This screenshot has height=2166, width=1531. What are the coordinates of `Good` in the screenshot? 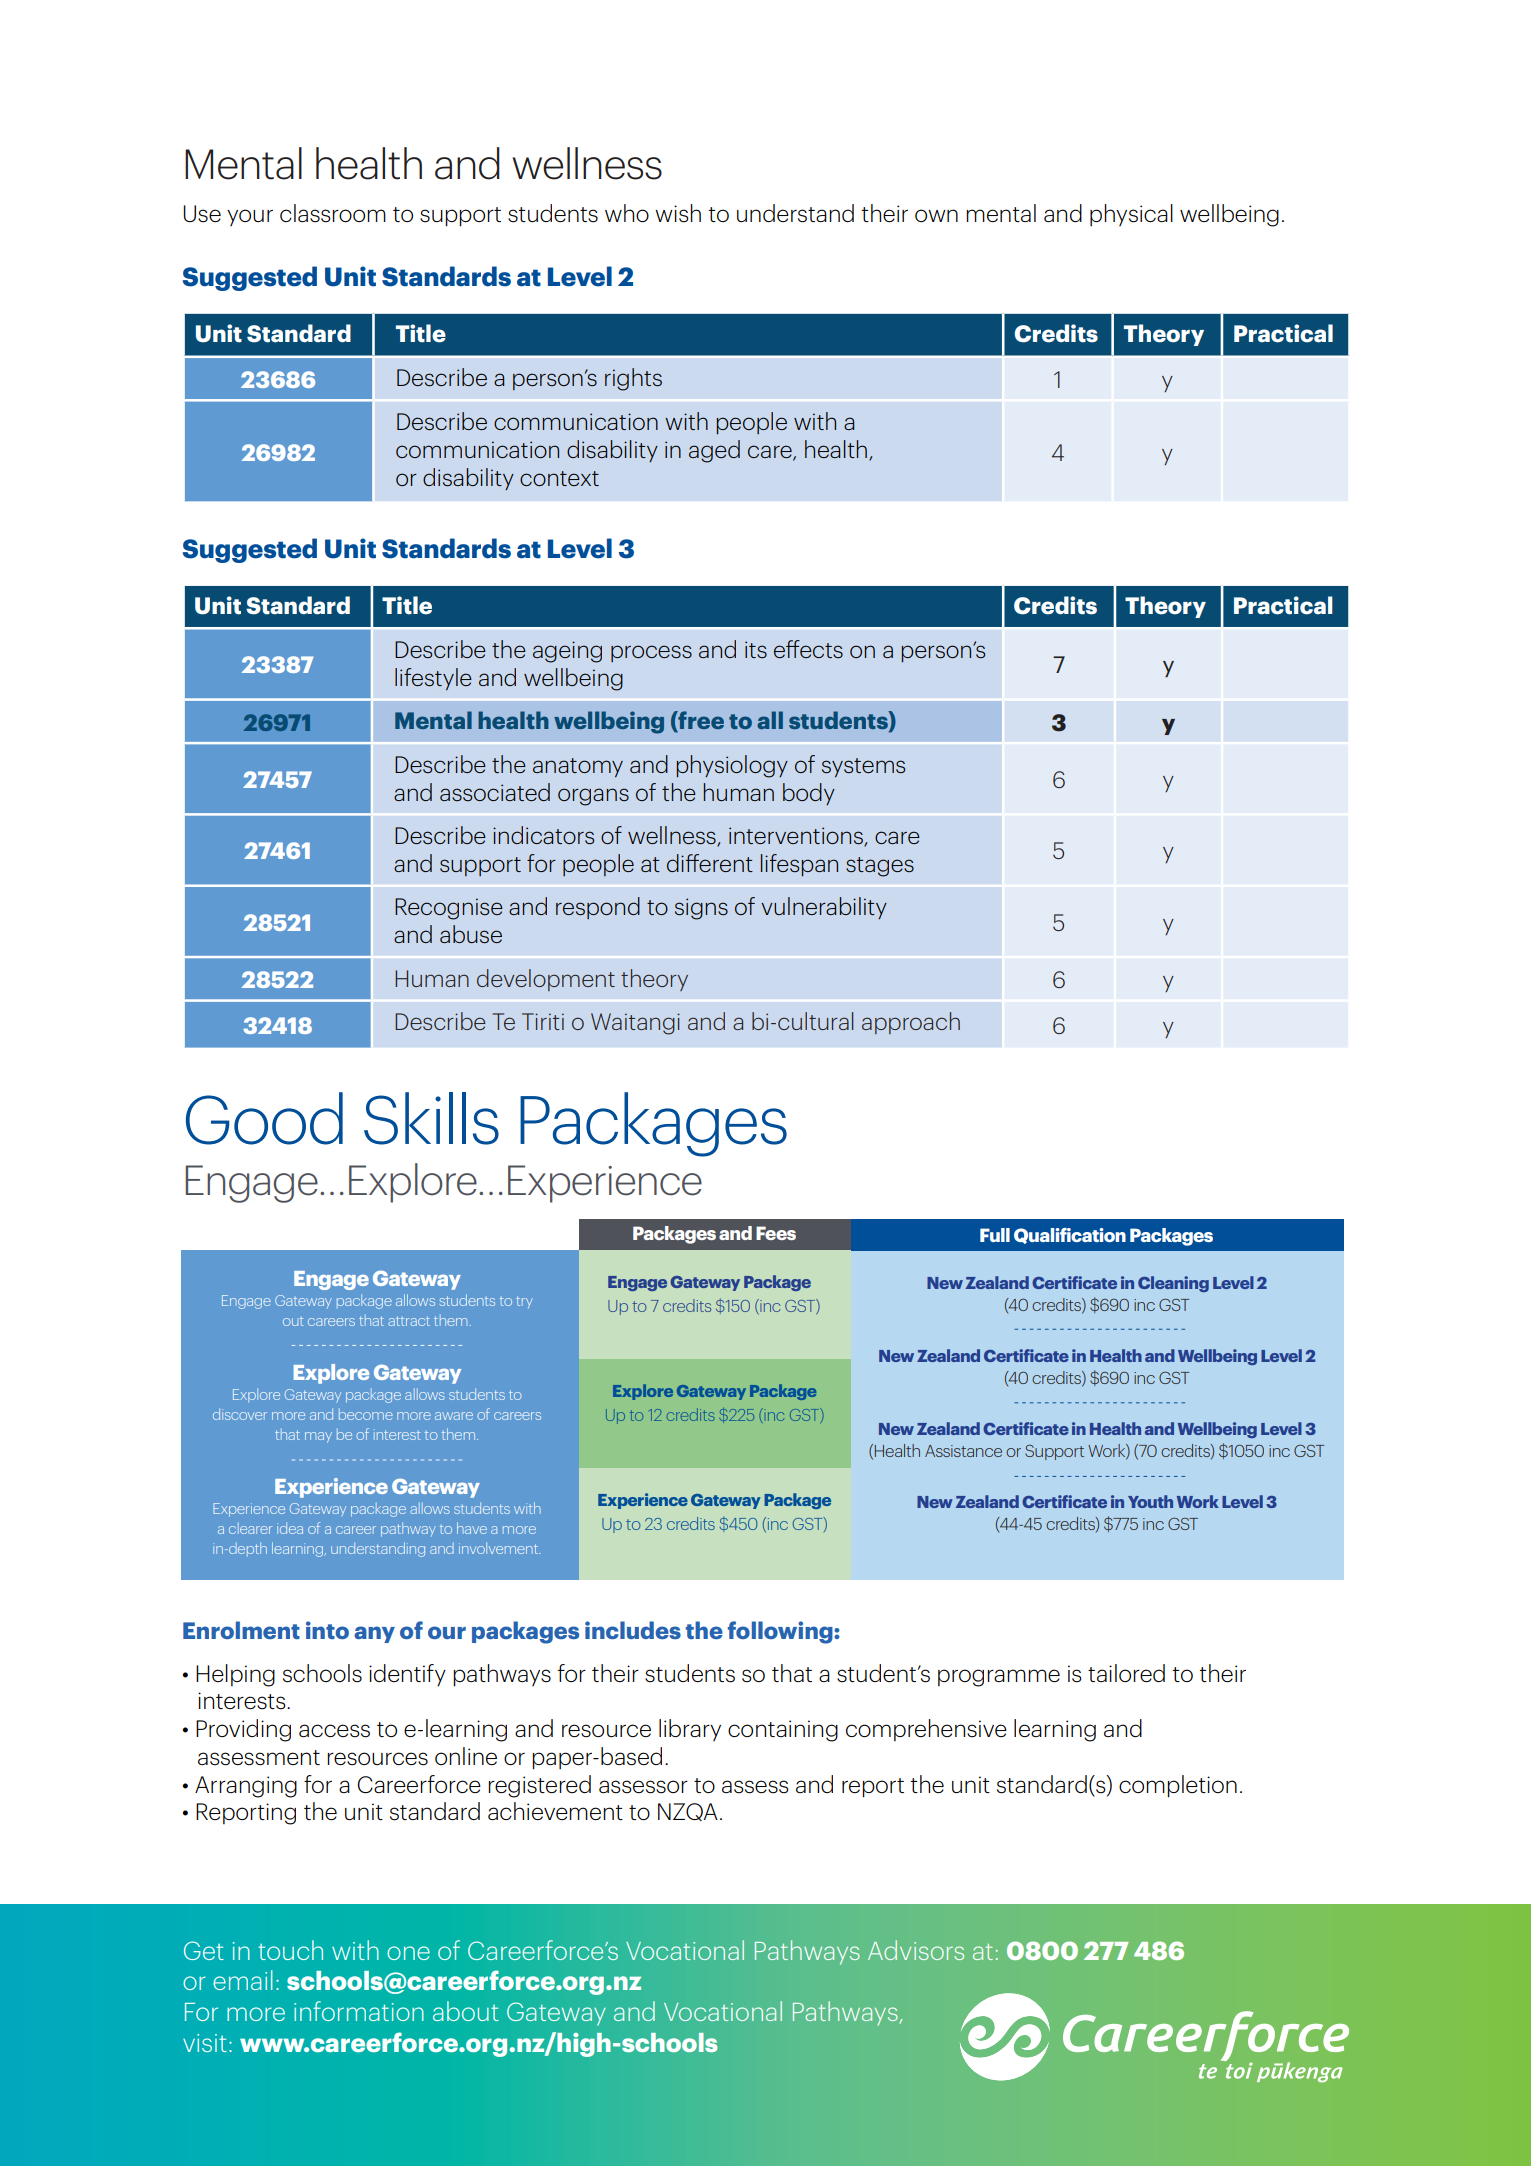 It's located at (264, 1118).
